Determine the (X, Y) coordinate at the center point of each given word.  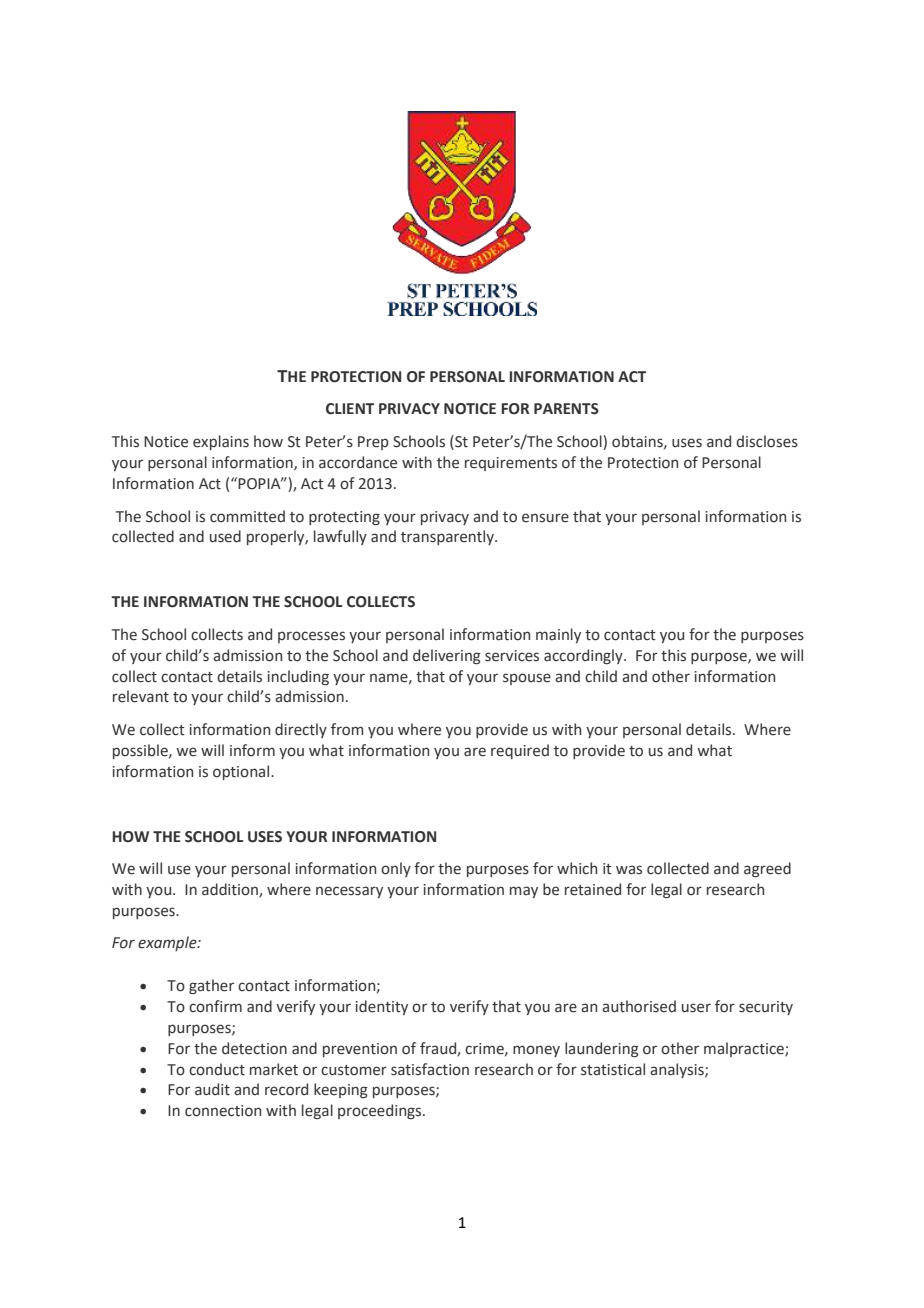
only (396, 869)
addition (231, 890)
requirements (511, 464)
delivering (447, 656)
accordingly (584, 656)
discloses (767, 441)
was (629, 870)
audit (212, 1089)
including (298, 677)
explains (221, 442)
